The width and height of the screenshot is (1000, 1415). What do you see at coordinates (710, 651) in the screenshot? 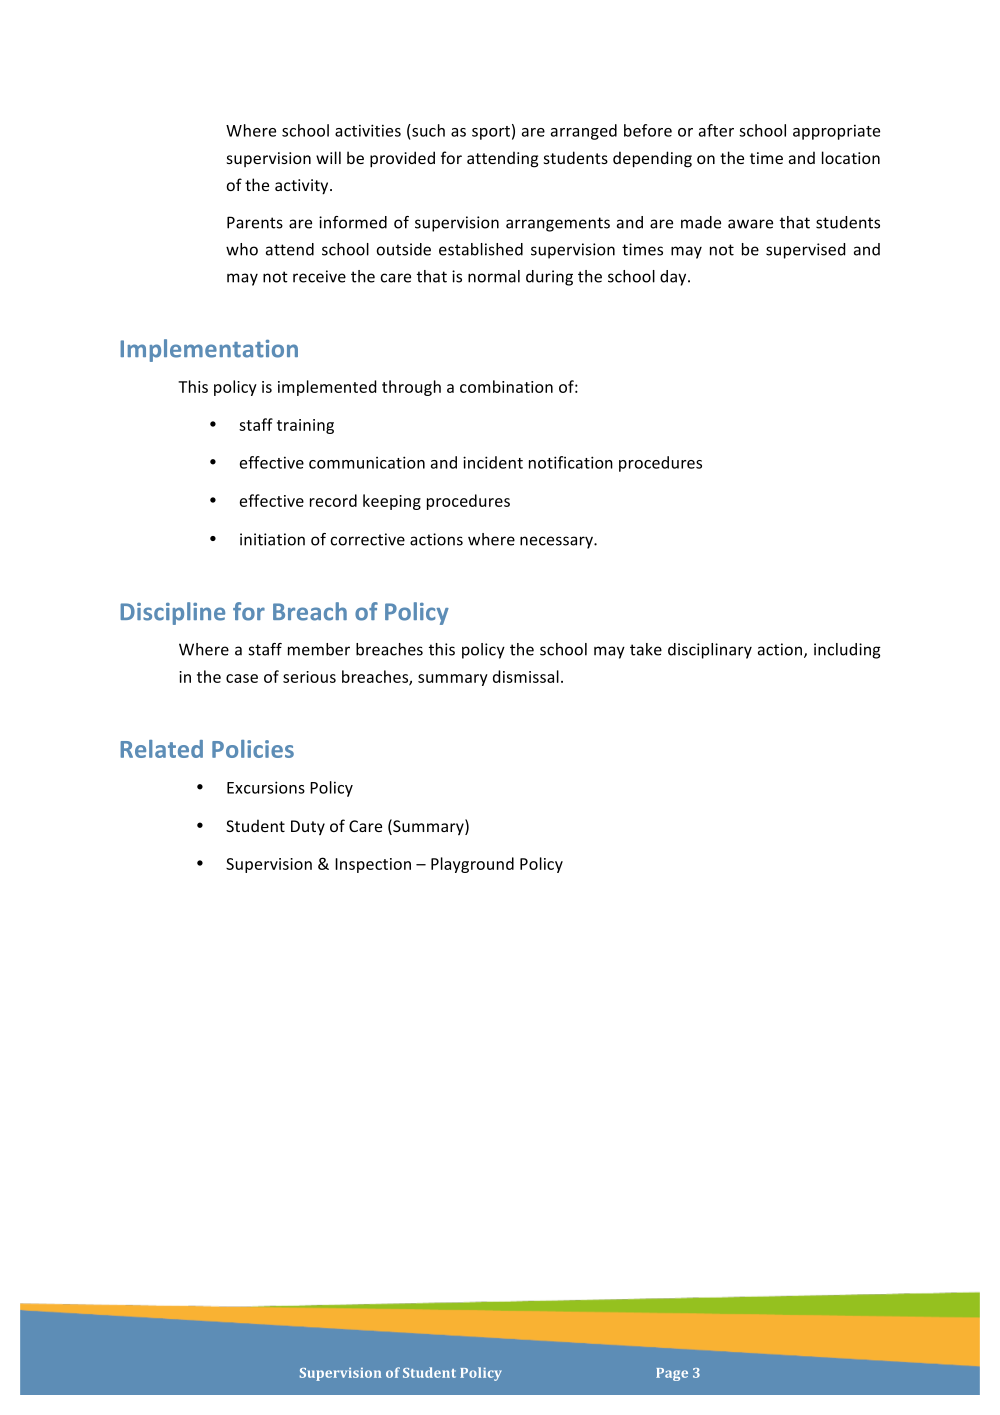
I see `disciplinary` at bounding box center [710, 651].
